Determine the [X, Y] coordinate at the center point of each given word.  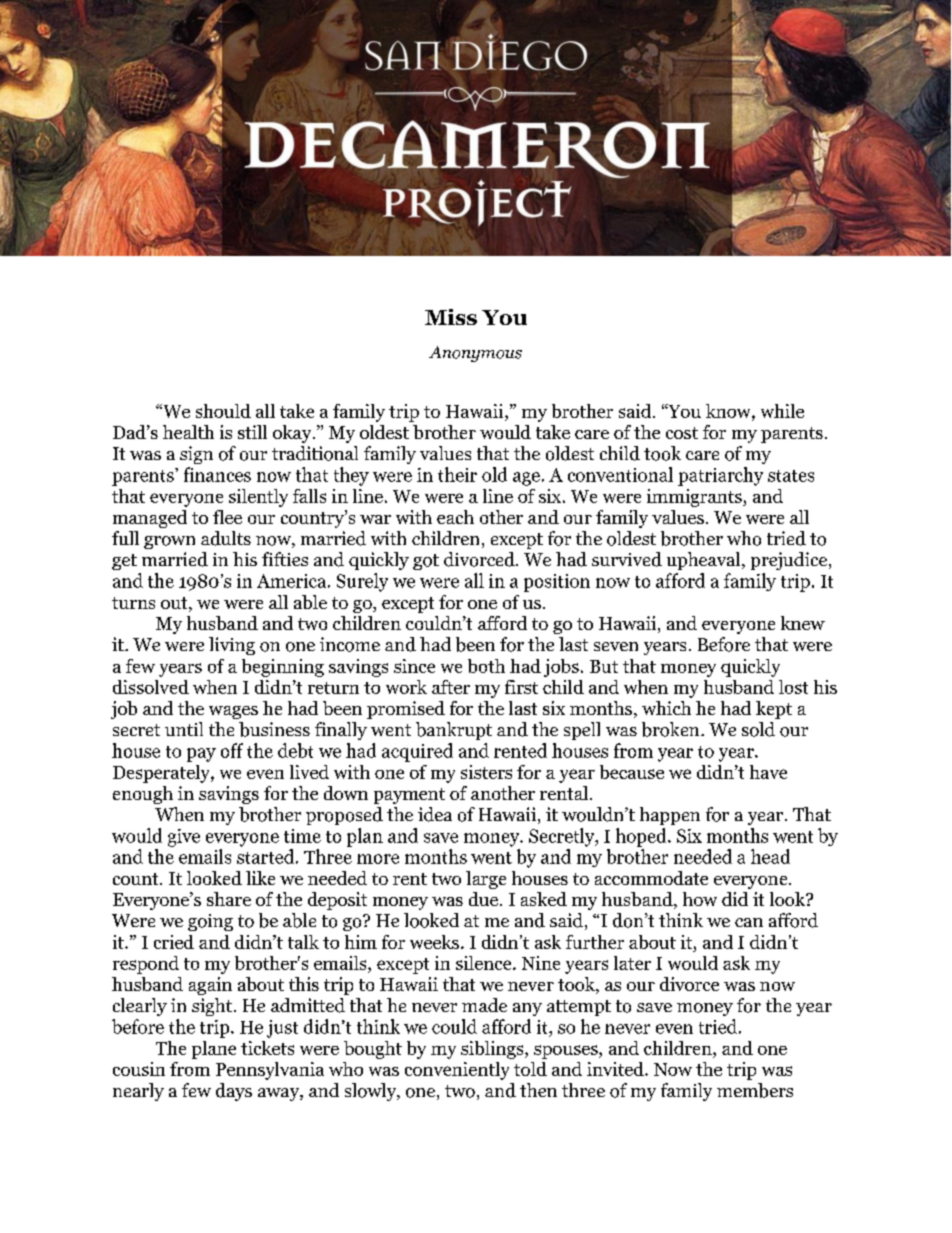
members [755, 1090]
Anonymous [475, 354]
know [729, 412]
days [234, 1092]
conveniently [457, 1071]
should [223, 411]
